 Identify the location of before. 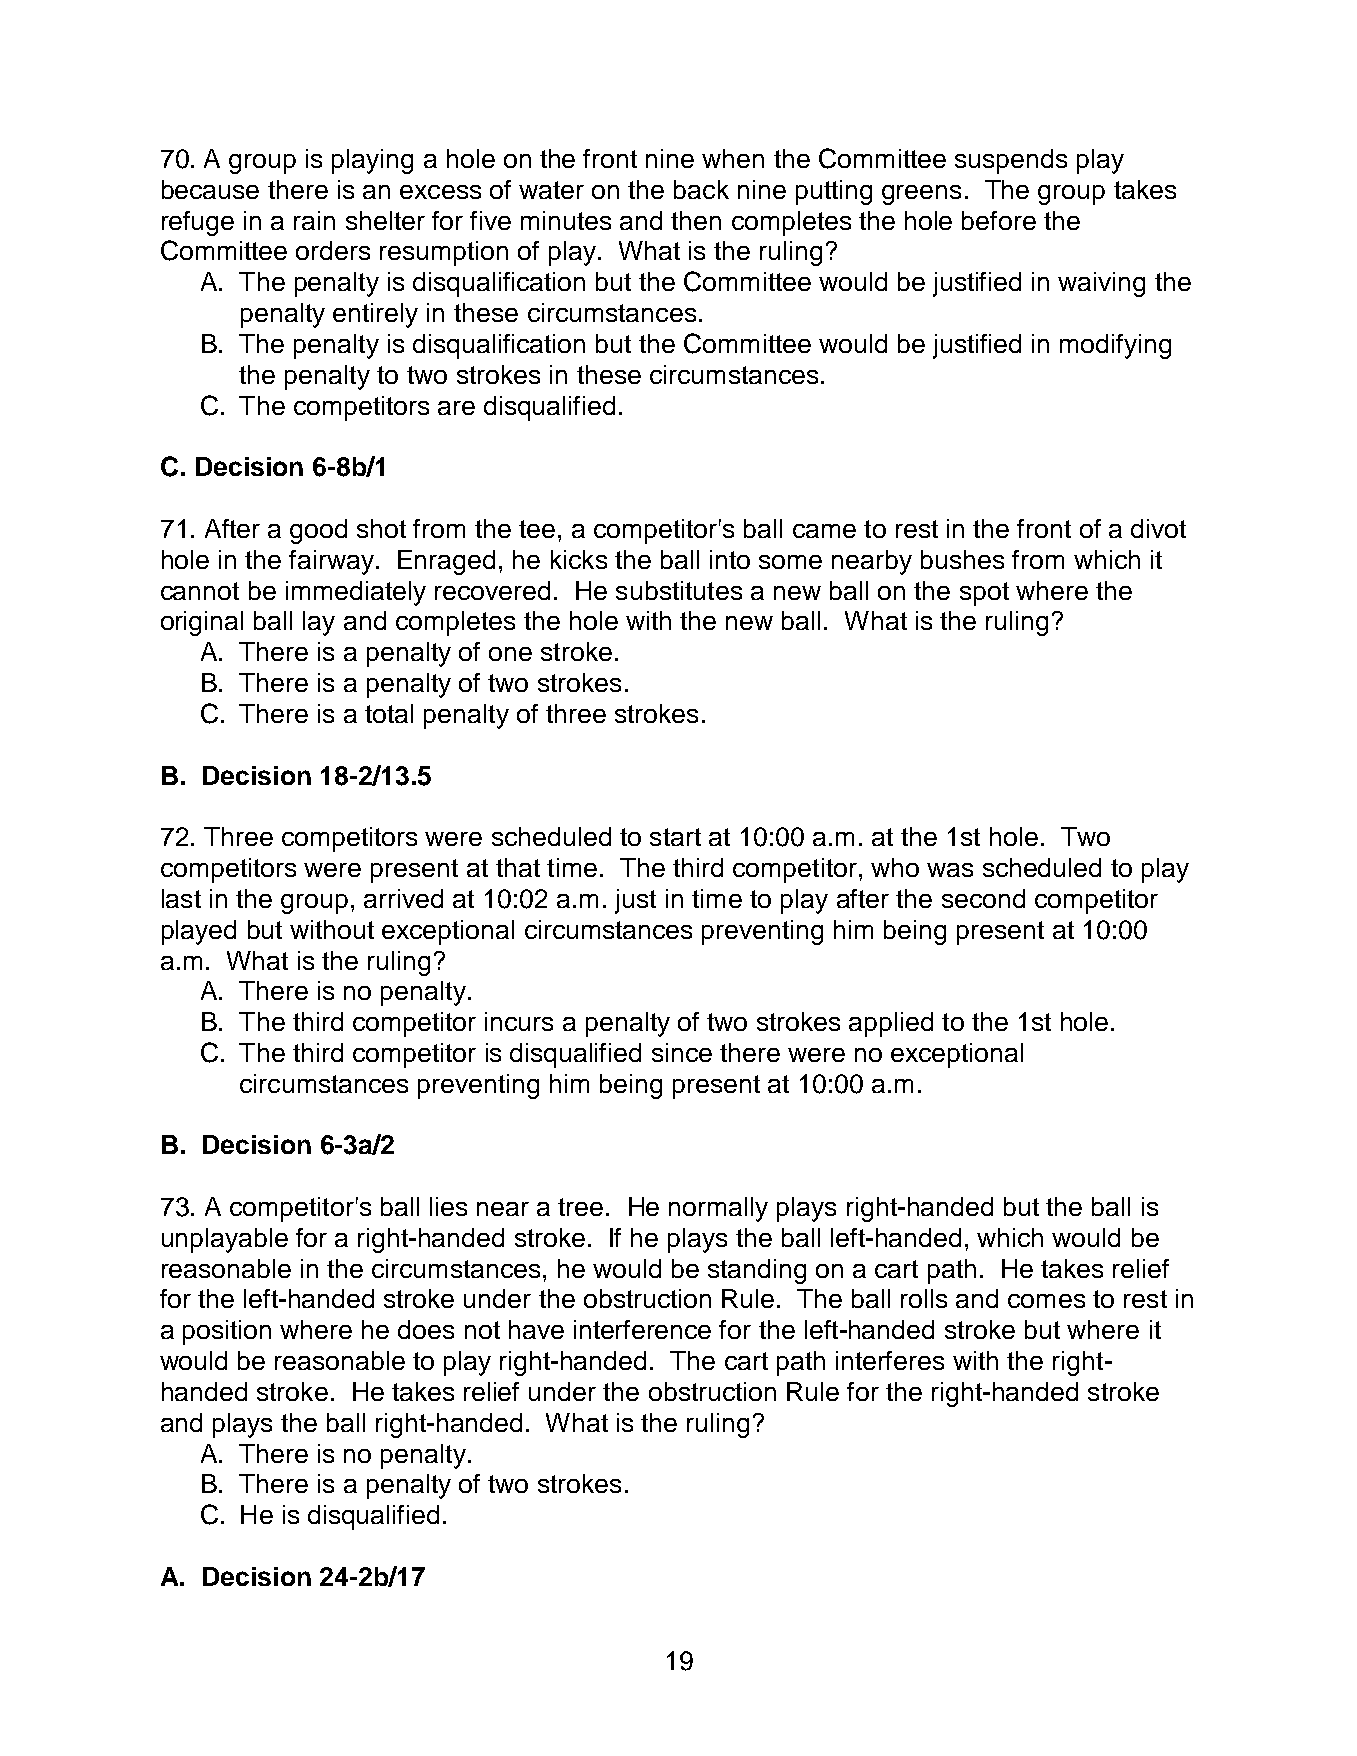
(999, 220).
